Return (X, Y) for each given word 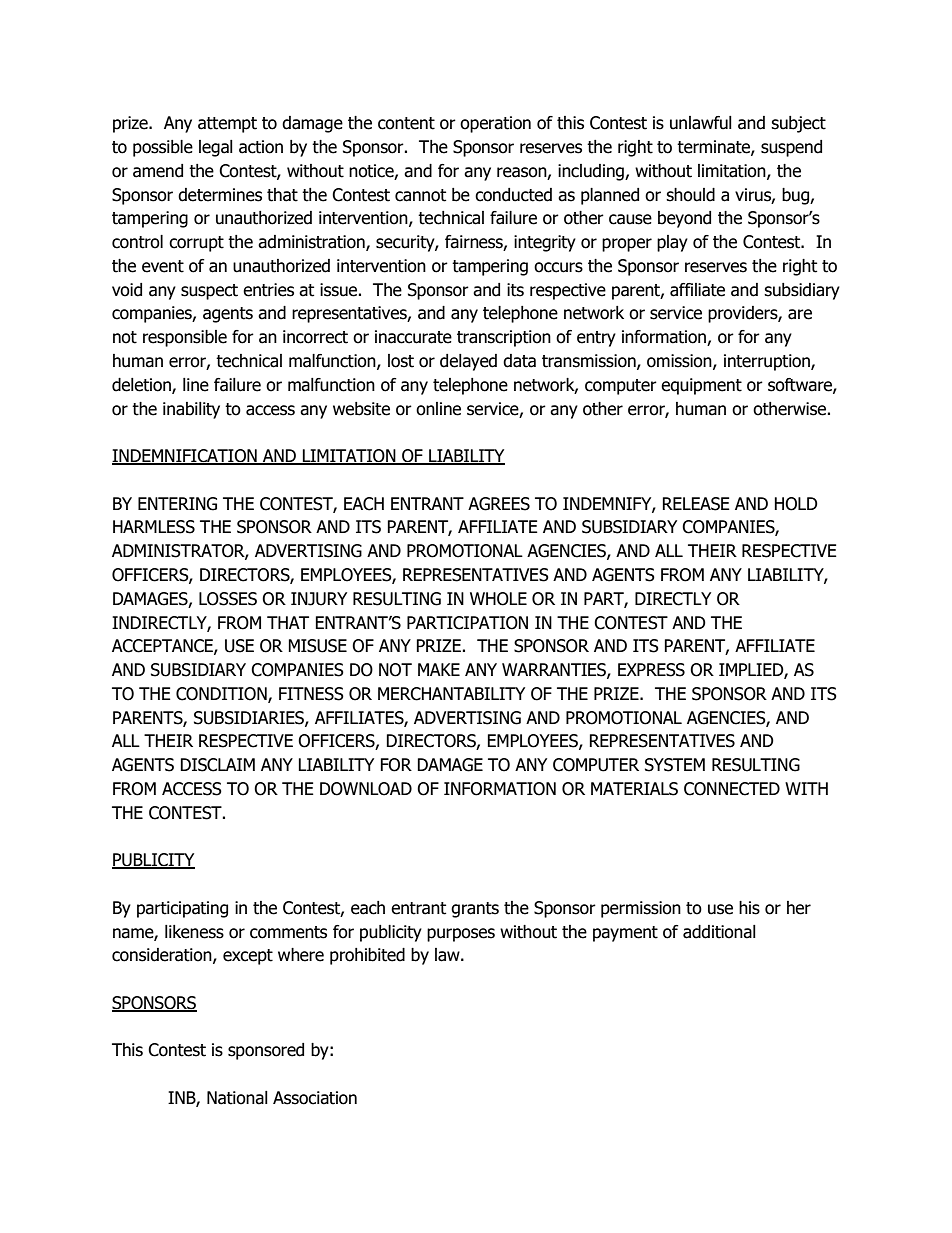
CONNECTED (732, 789)
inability (191, 410)
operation (495, 124)
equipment (701, 386)
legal (216, 148)
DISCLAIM (217, 765)
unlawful (701, 123)
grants (475, 910)
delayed (468, 362)
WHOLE (498, 599)
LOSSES (228, 599)
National (237, 1098)
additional (719, 932)
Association (315, 1098)
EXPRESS (651, 670)
